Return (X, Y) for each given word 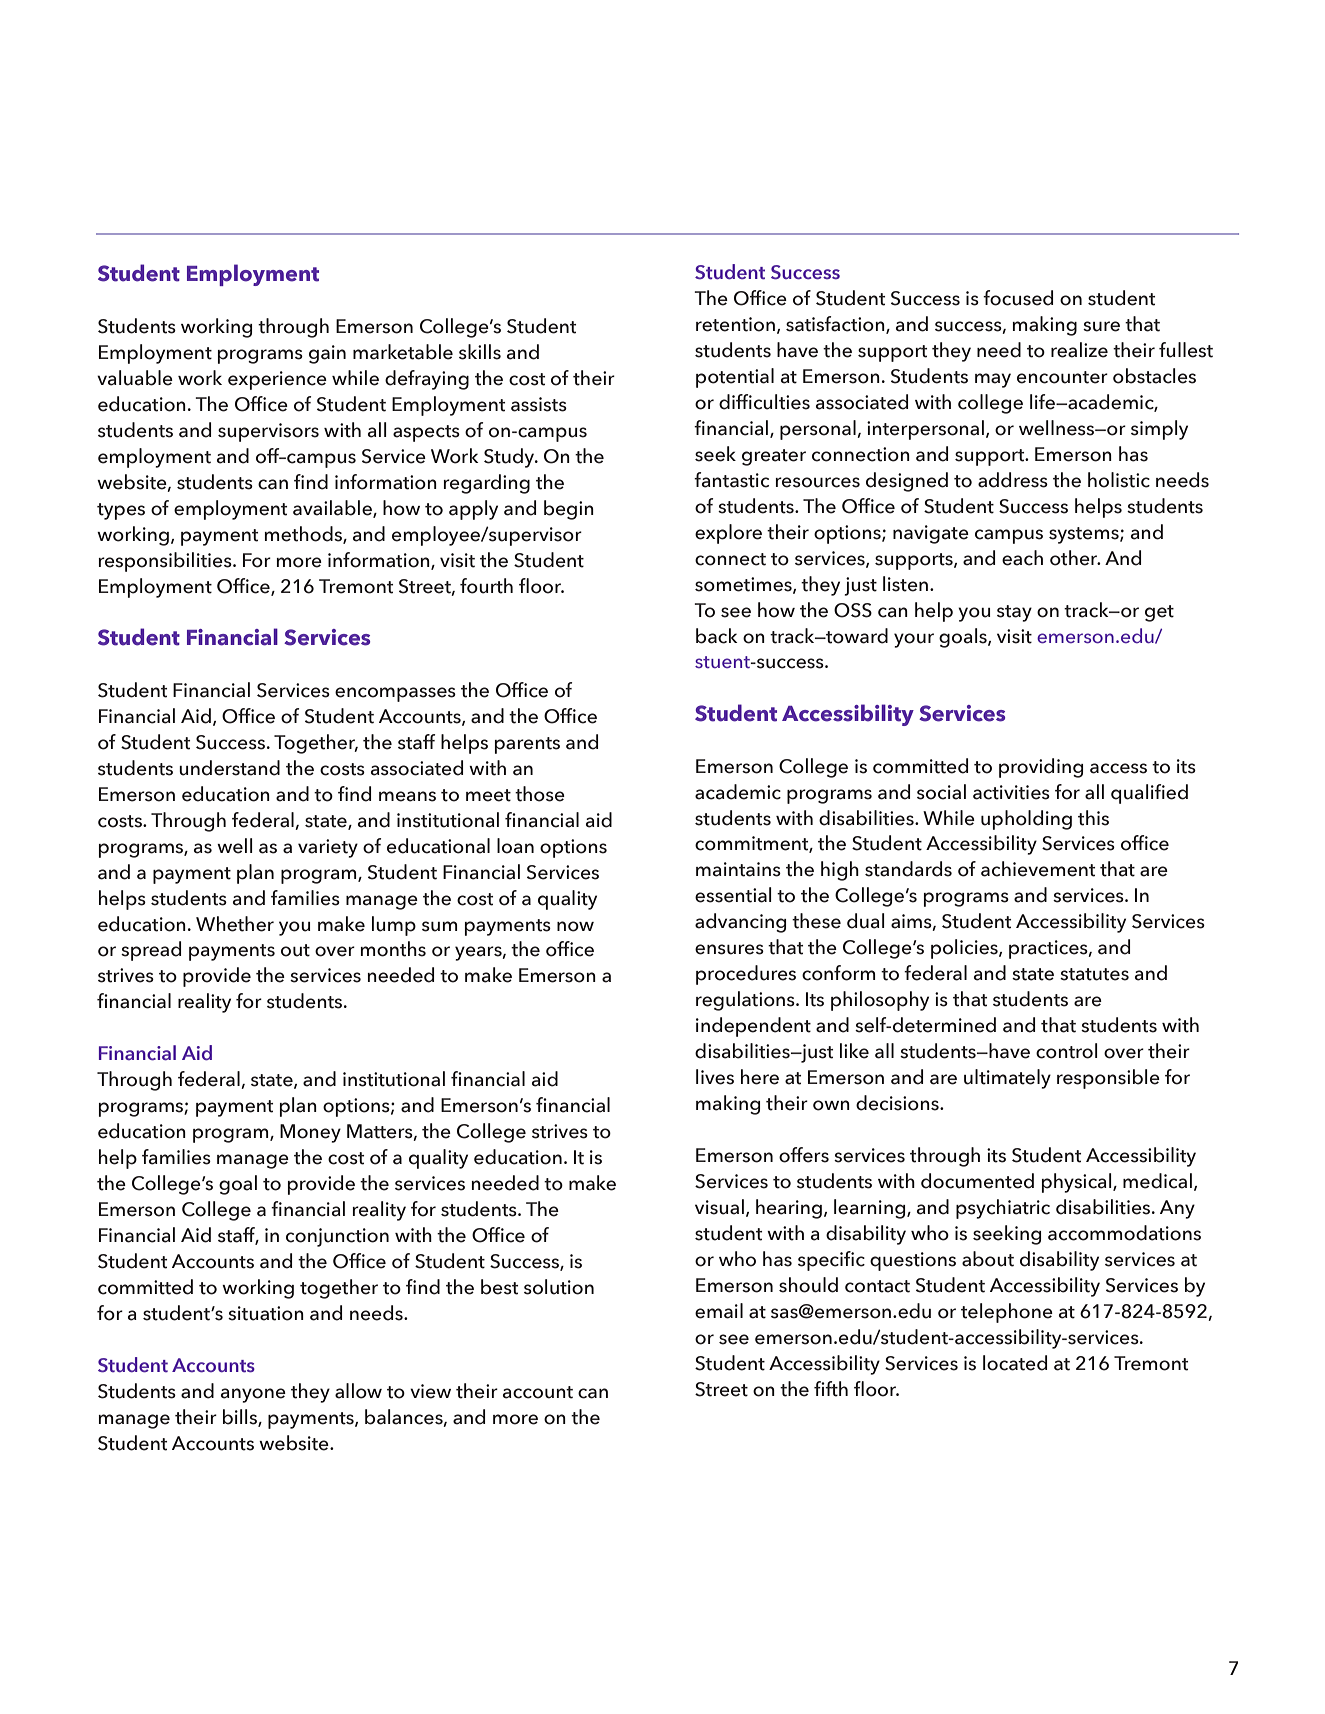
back (717, 636)
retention (735, 324)
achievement (1038, 869)
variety (328, 848)
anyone (253, 1395)
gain (327, 354)
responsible (1108, 1079)
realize (1079, 350)
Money (310, 1133)
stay (1014, 613)
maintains (738, 869)
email (719, 1311)
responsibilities (166, 562)
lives (715, 1077)
